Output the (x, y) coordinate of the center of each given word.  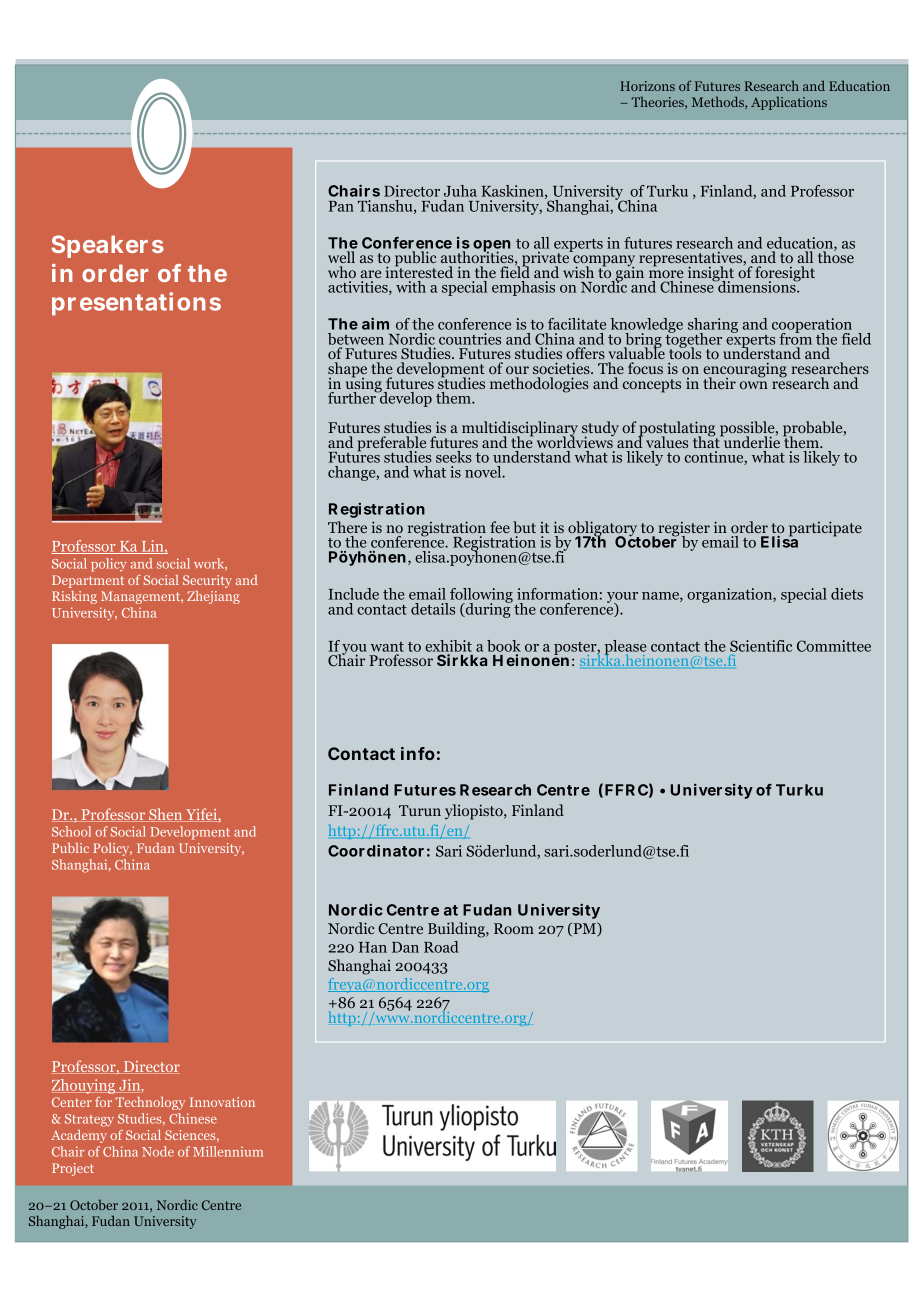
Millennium (228, 1151)
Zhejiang (213, 597)
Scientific (761, 646)
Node (158, 1151)
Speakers (107, 246)
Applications (789, 103)
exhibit (448, 646)
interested (419, 271)
